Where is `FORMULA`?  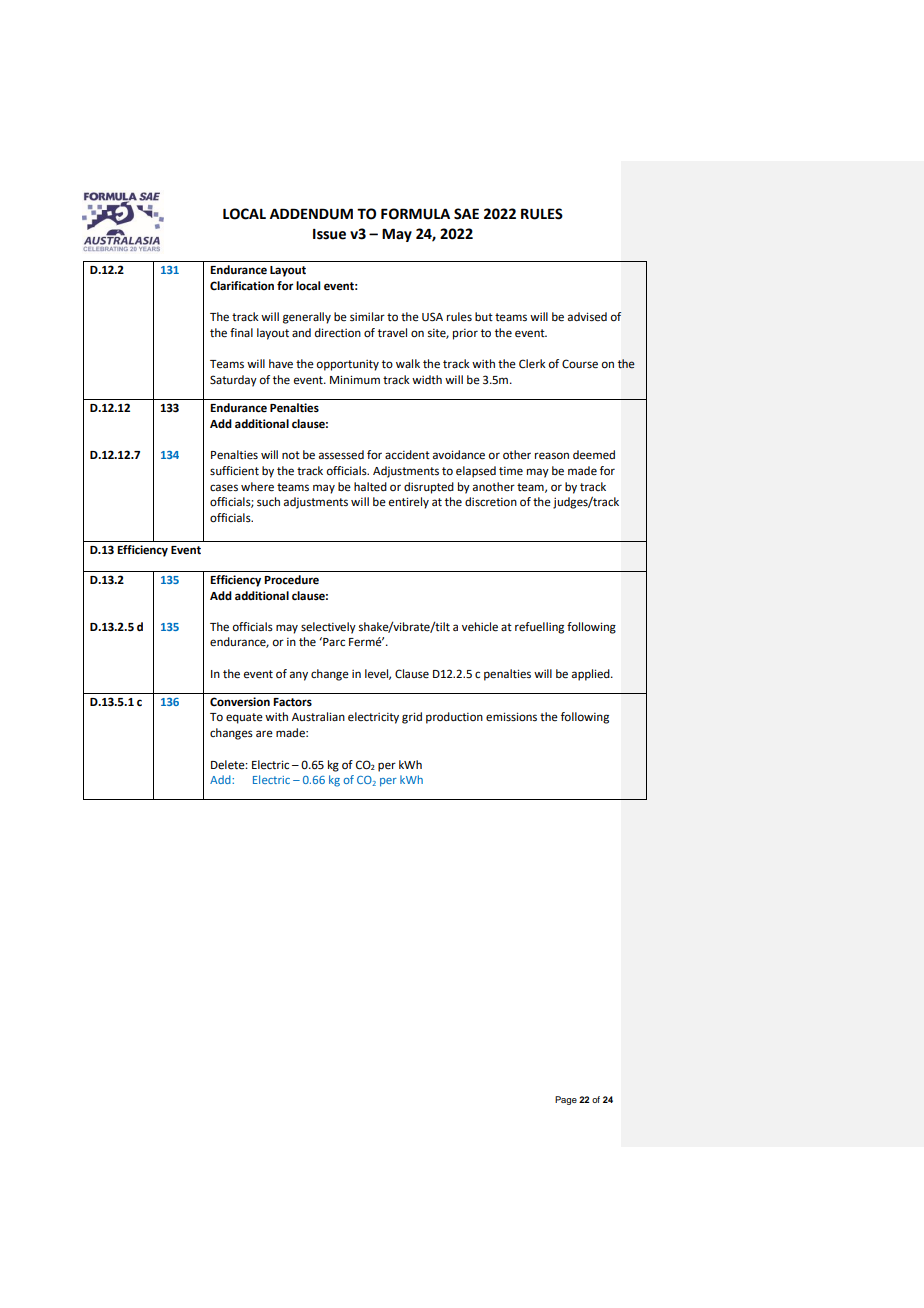 FORMULA is located at coordinates (415, 214).
